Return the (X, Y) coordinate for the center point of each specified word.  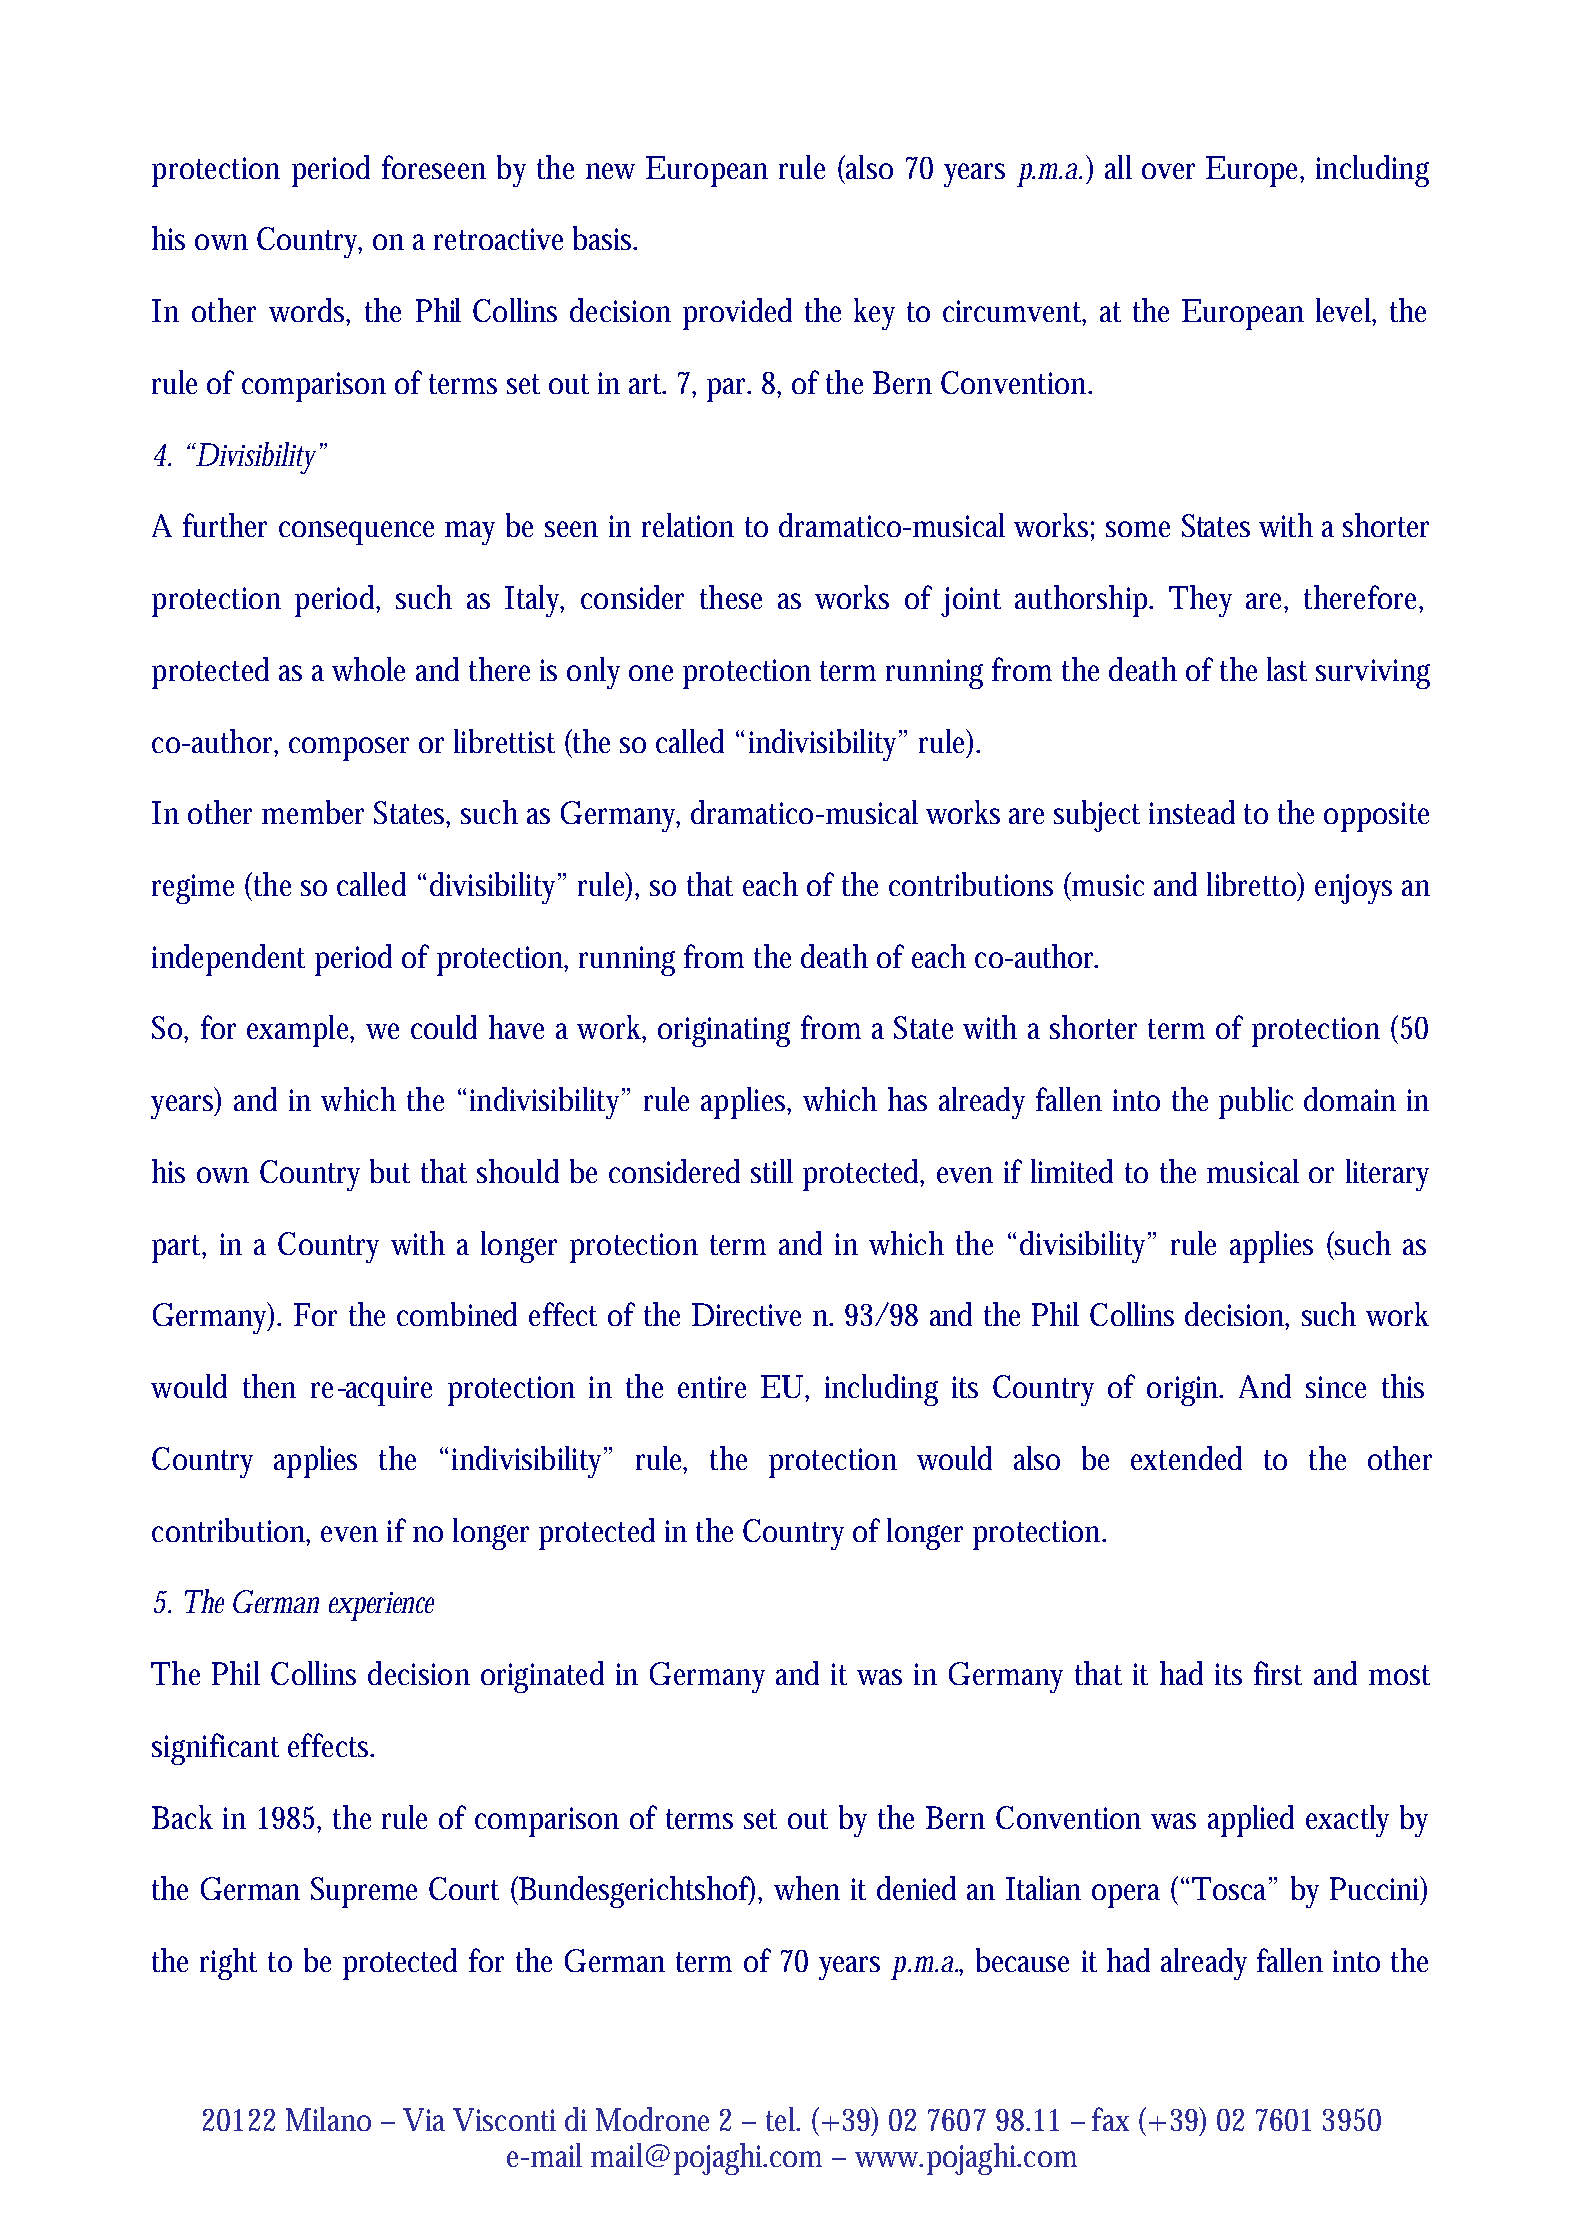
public (1256, 1103)
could (444, 1027)
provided (737, 314)
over (1168, 171)
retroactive (498, 239)
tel (782, 2119)
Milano (328, 2119)
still (772, 1171)
